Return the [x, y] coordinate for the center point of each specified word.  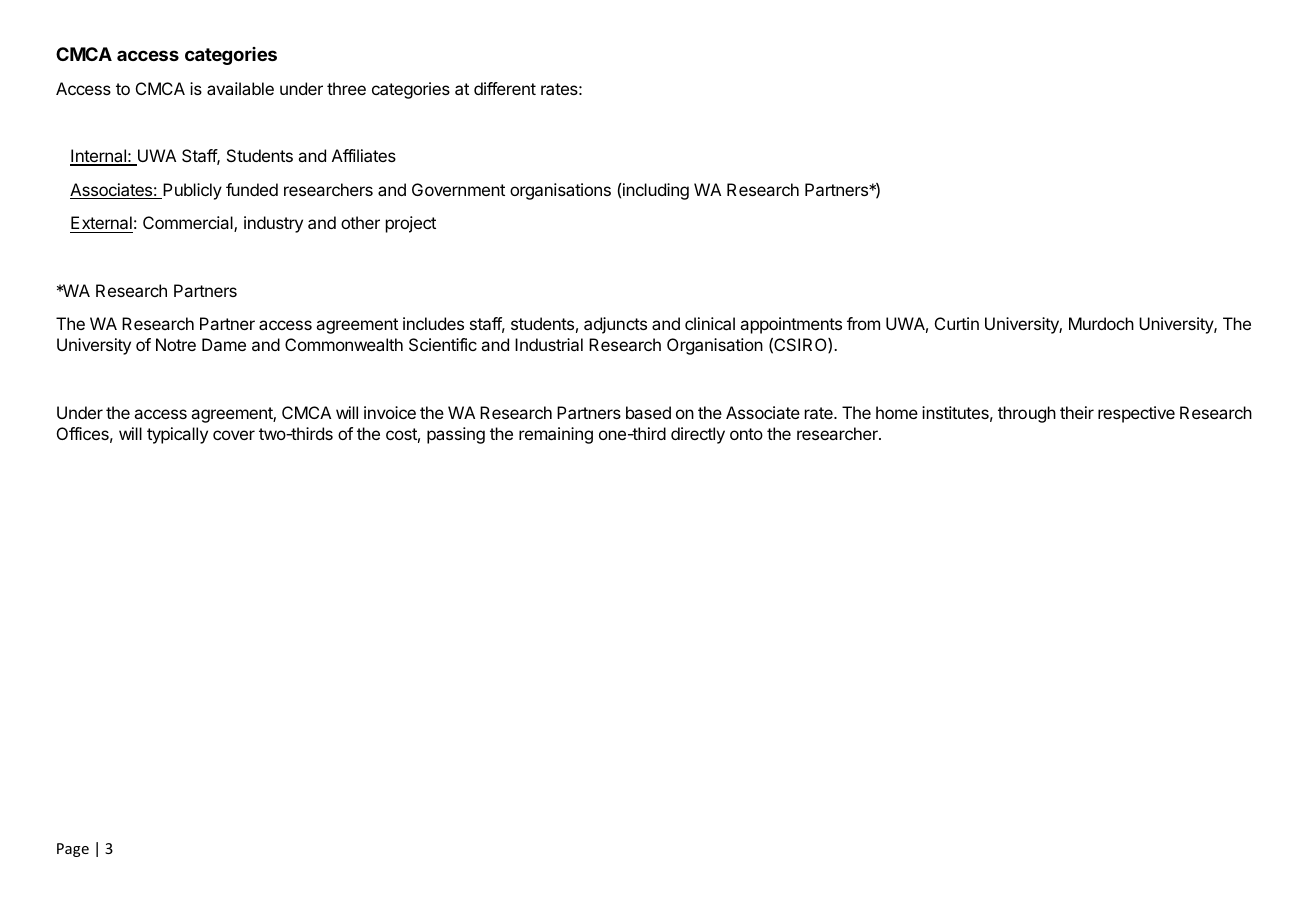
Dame [224, 344]
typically [177, 435]
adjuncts [615, 325]
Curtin [957, 323]
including [656, 191]
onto [746, 434]
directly [698, 435]
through [1027, 414]
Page [73, 850]
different [505, 88]
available [240, 88]
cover [234, 435]
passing [456, 435]
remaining [556, 435]
